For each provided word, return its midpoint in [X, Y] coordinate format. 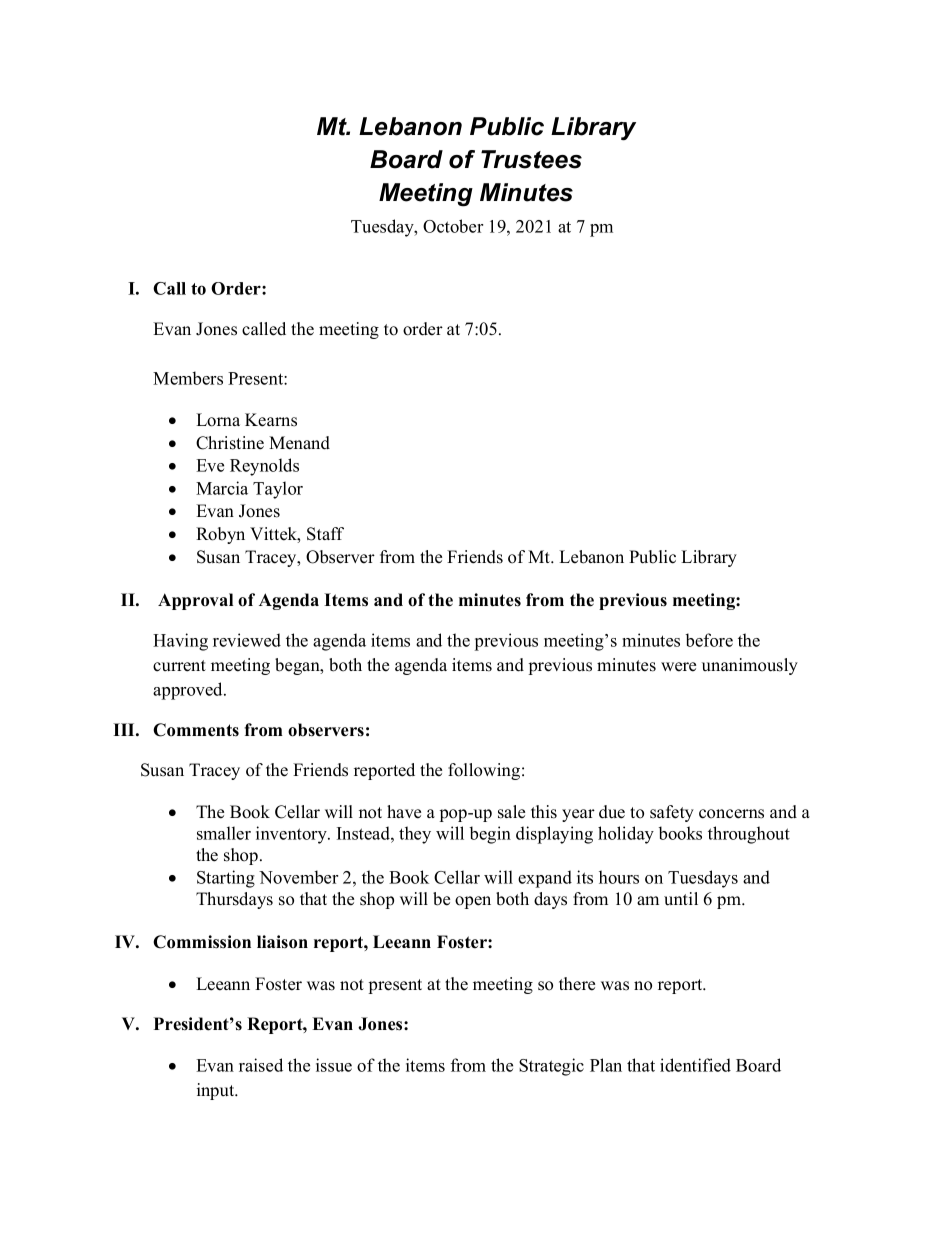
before [709, 640]
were [678, 667]
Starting [226, 879]
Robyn [220, 535]
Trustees [531, 159]
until [681, 899]
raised [261, 1065]
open [473, 902]
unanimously [750, 666]
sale [511, 812]
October [453, 226]
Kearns [271, 420]
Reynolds [264, 467]
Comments [196, 730]
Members [188, 378]
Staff [325, 534]
